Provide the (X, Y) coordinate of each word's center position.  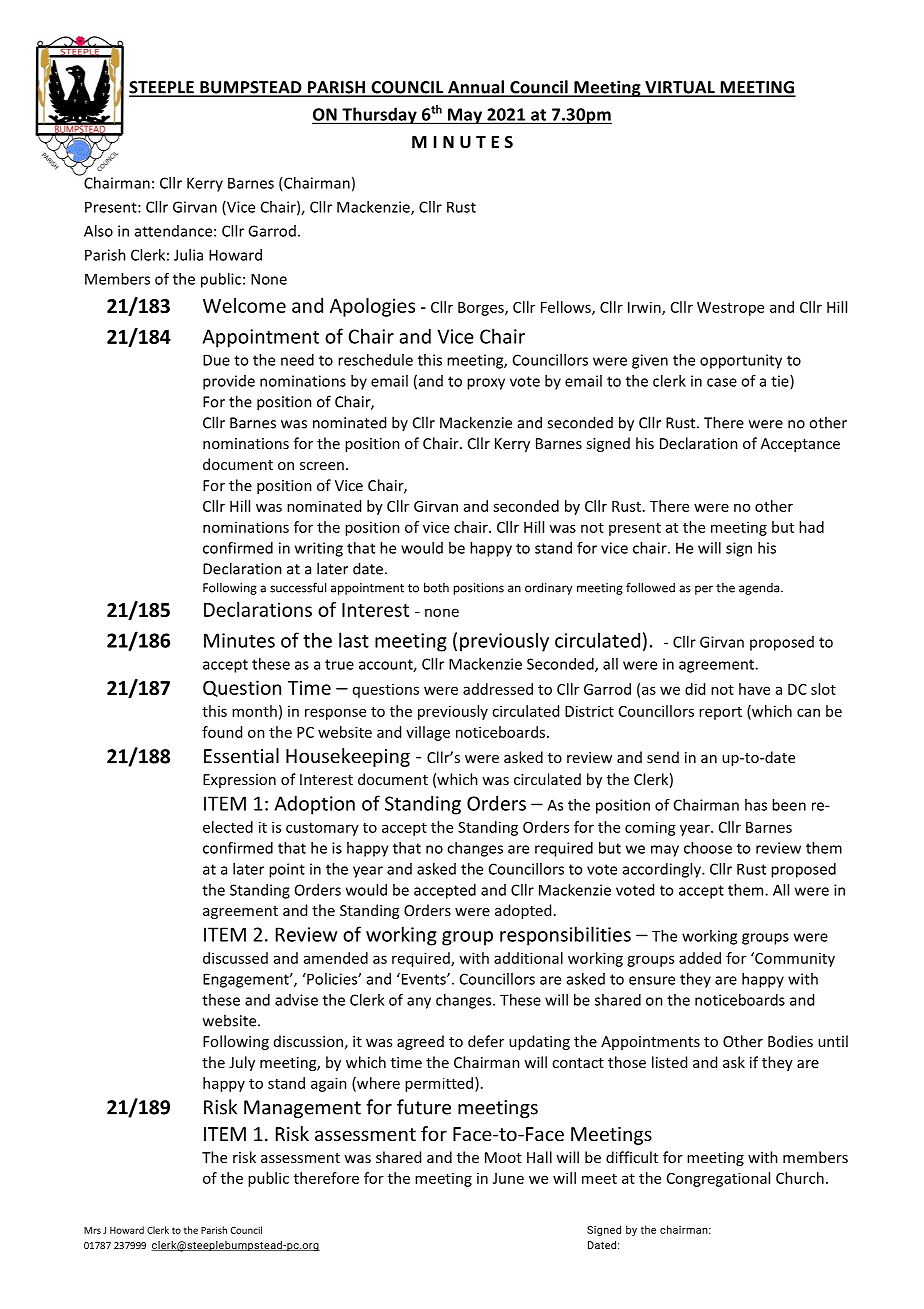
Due (216, 360)
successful (298, 587)
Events (423, 979)
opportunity (741, 361)
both (436, 587)
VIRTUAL (680, 88)
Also (98, 231)
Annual (476, 88)
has (756, 805)
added (700, 958)
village (428, 733)
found (222, 732)
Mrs (92, 1230)
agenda (760, 589)
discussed (235, 958)
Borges (482, 309)
